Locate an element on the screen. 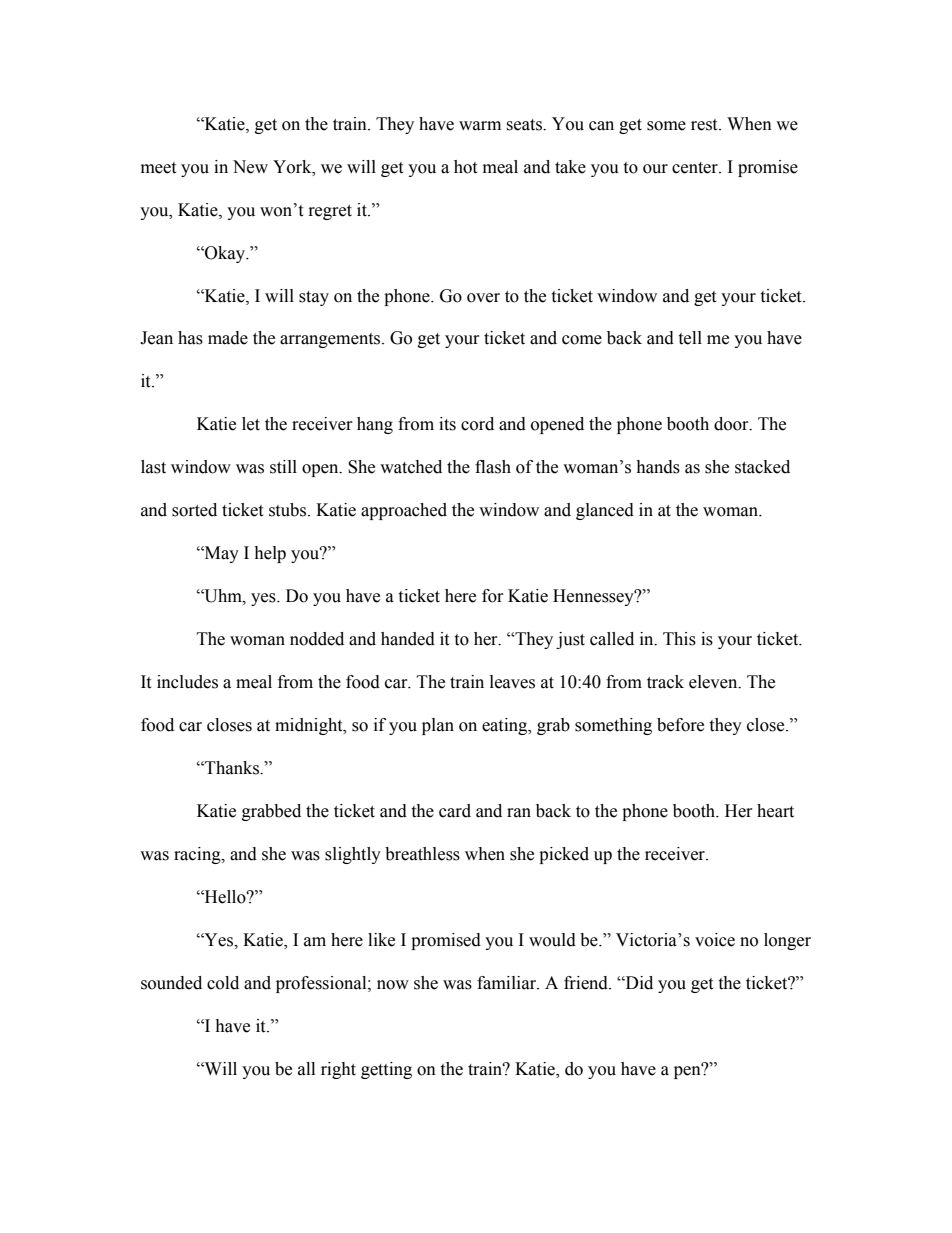  cold is located at coordinates (223, 983).
